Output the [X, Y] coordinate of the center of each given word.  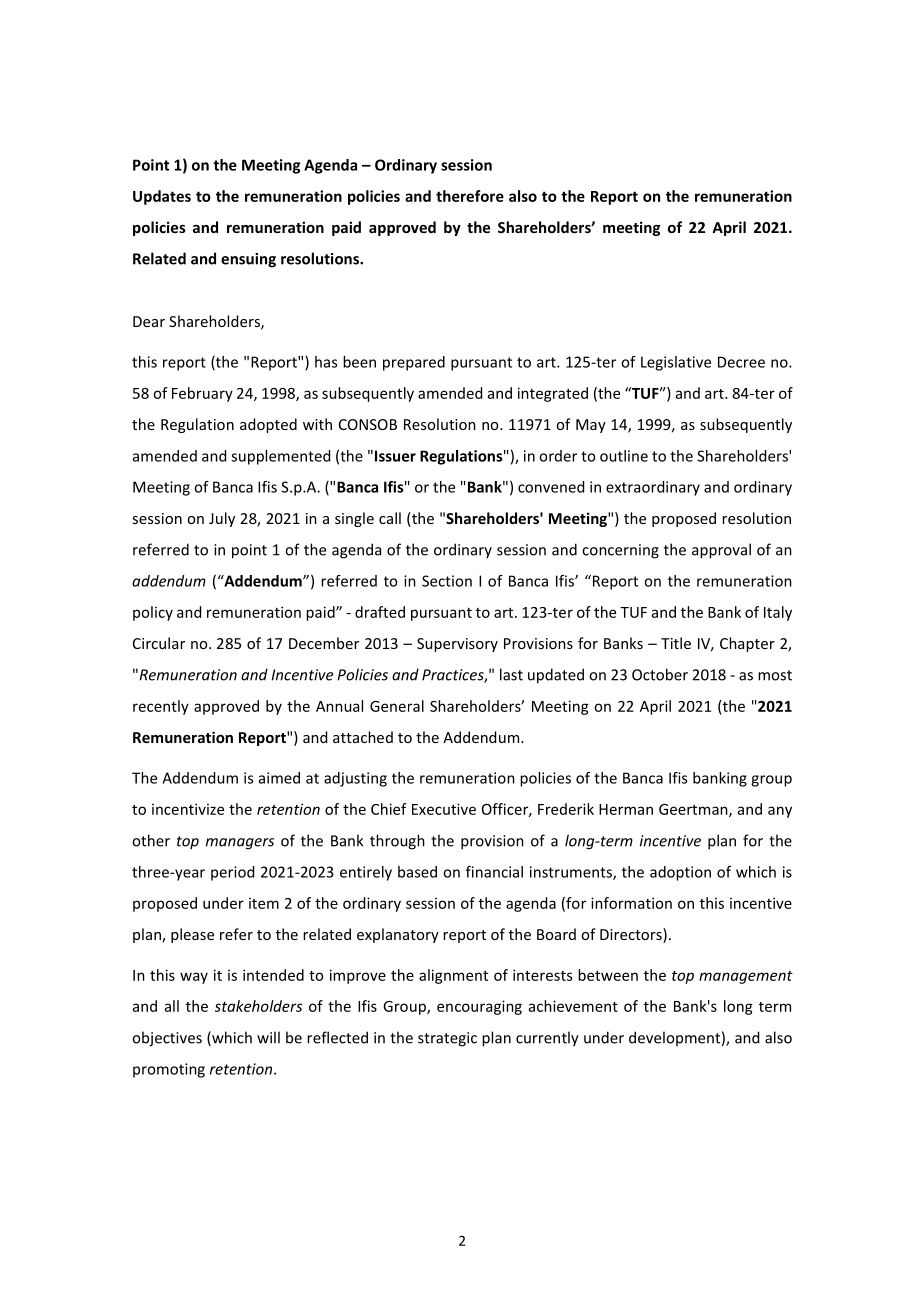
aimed [279, 778]
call [390, 518]
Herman [626, 809]
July [222, 519]
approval [721, 551]
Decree [741, 362]
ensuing [248, 260]
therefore [470, 196]
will [268, 1037]
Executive [444, 809]
